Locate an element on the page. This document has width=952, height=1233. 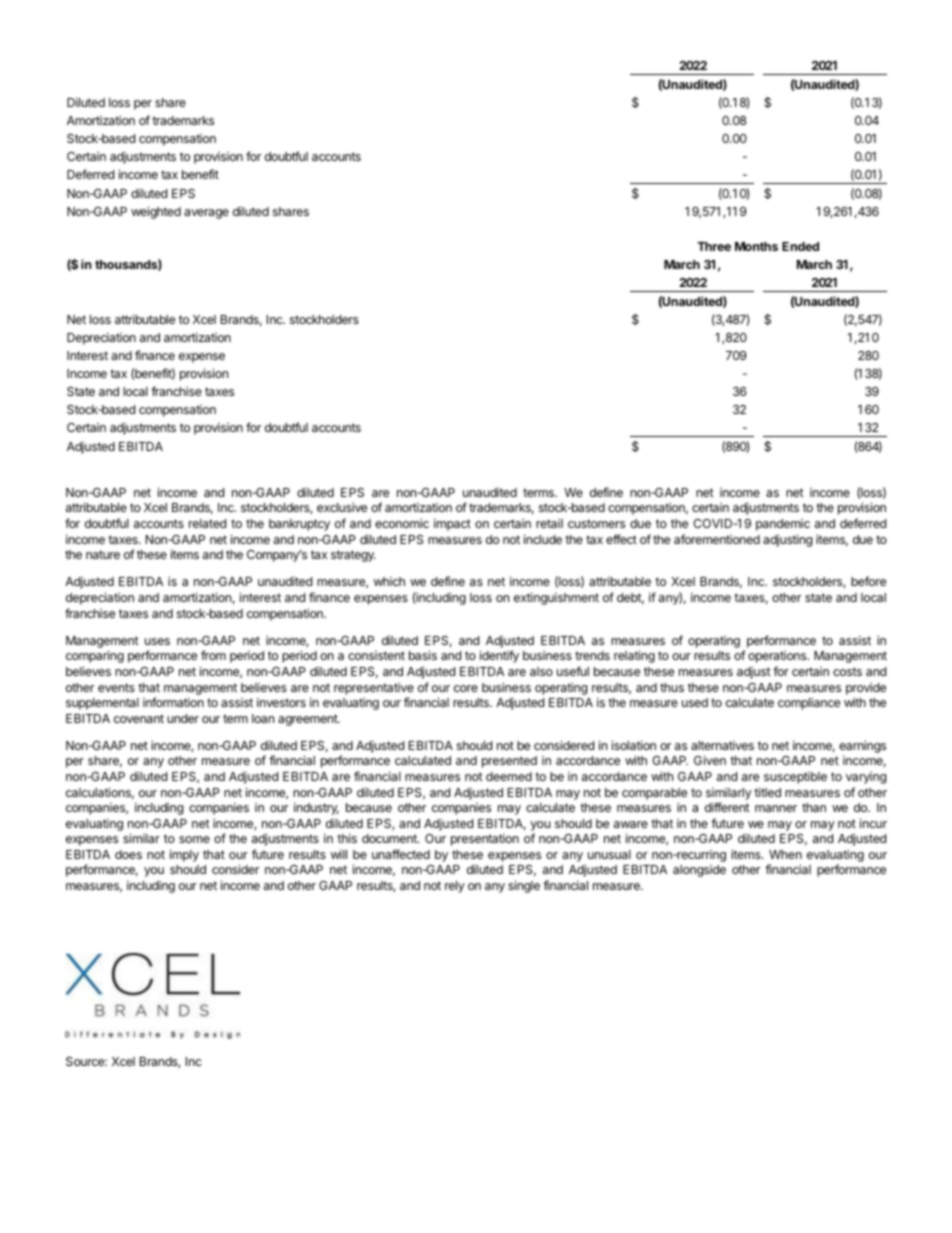
average is located at coordinates (206, 214).
